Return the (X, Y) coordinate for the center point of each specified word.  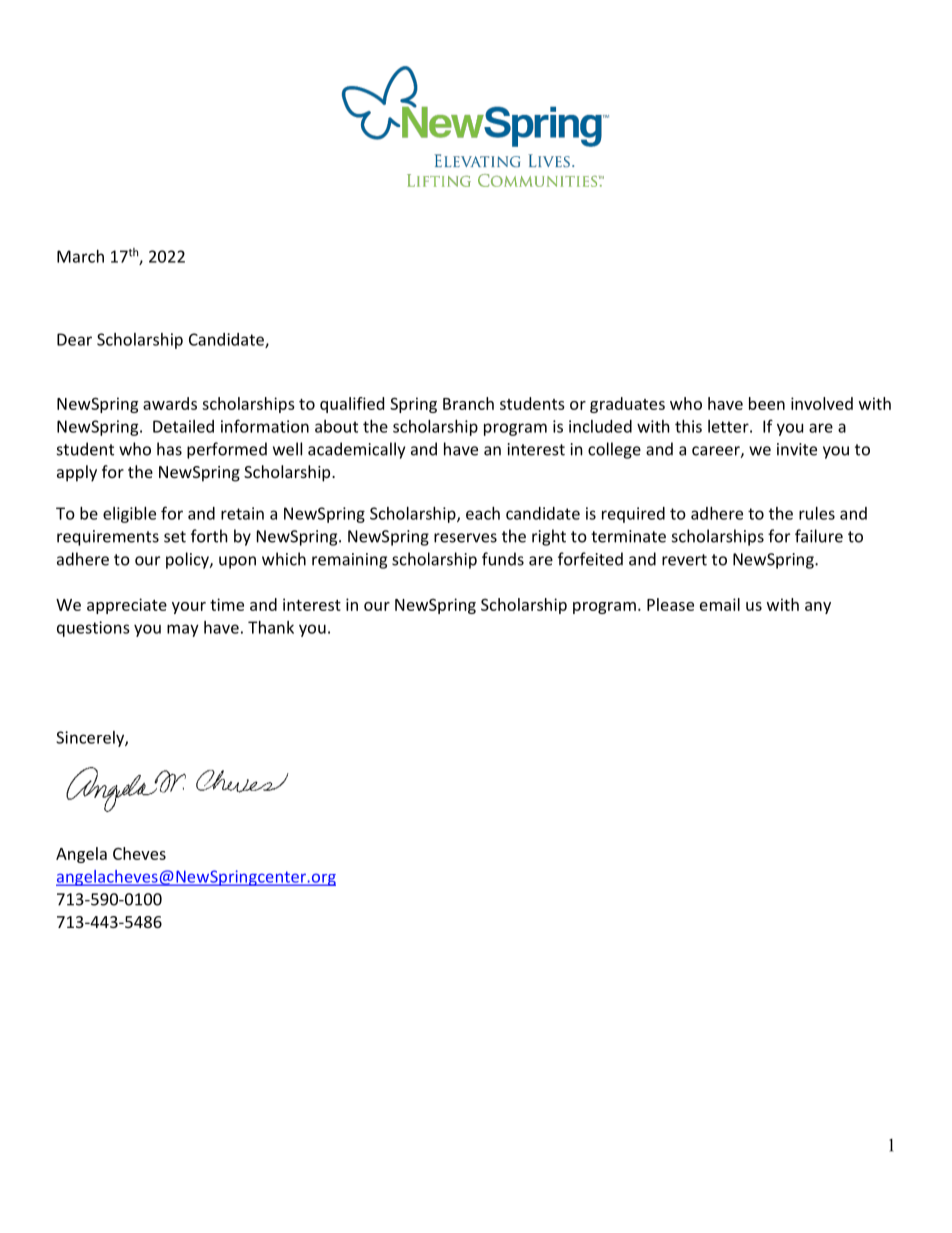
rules (817, 513)
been (767, 403)
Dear (74, 339)
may (183, 630)
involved (822, 403)
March (80, 256)
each (483, 513)
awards (170, 403)
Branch (468, 403)
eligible (129, 515)
